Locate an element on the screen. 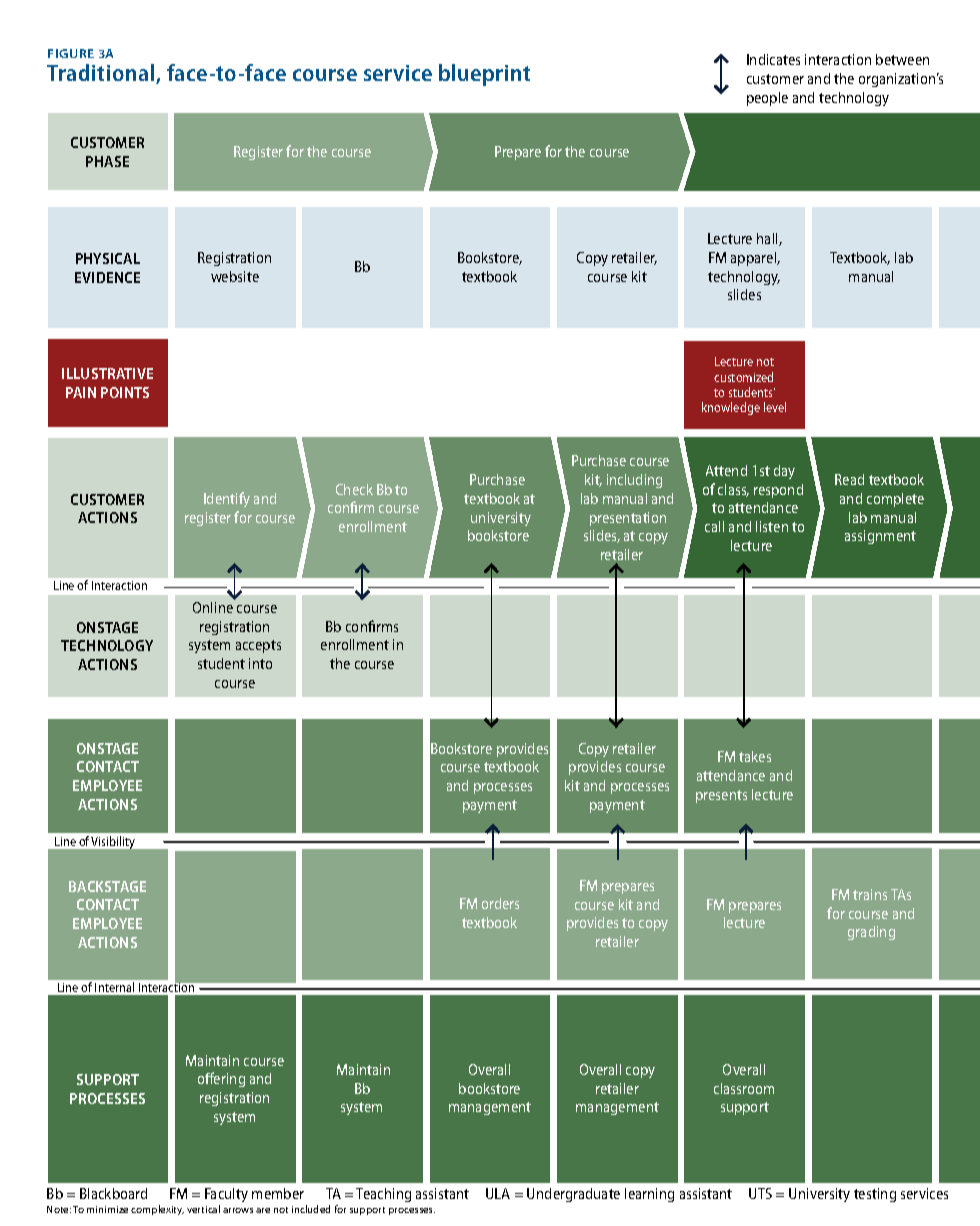 This screenshot has height=1226, width=980. complexity is located at coordinates (157, 1210).
